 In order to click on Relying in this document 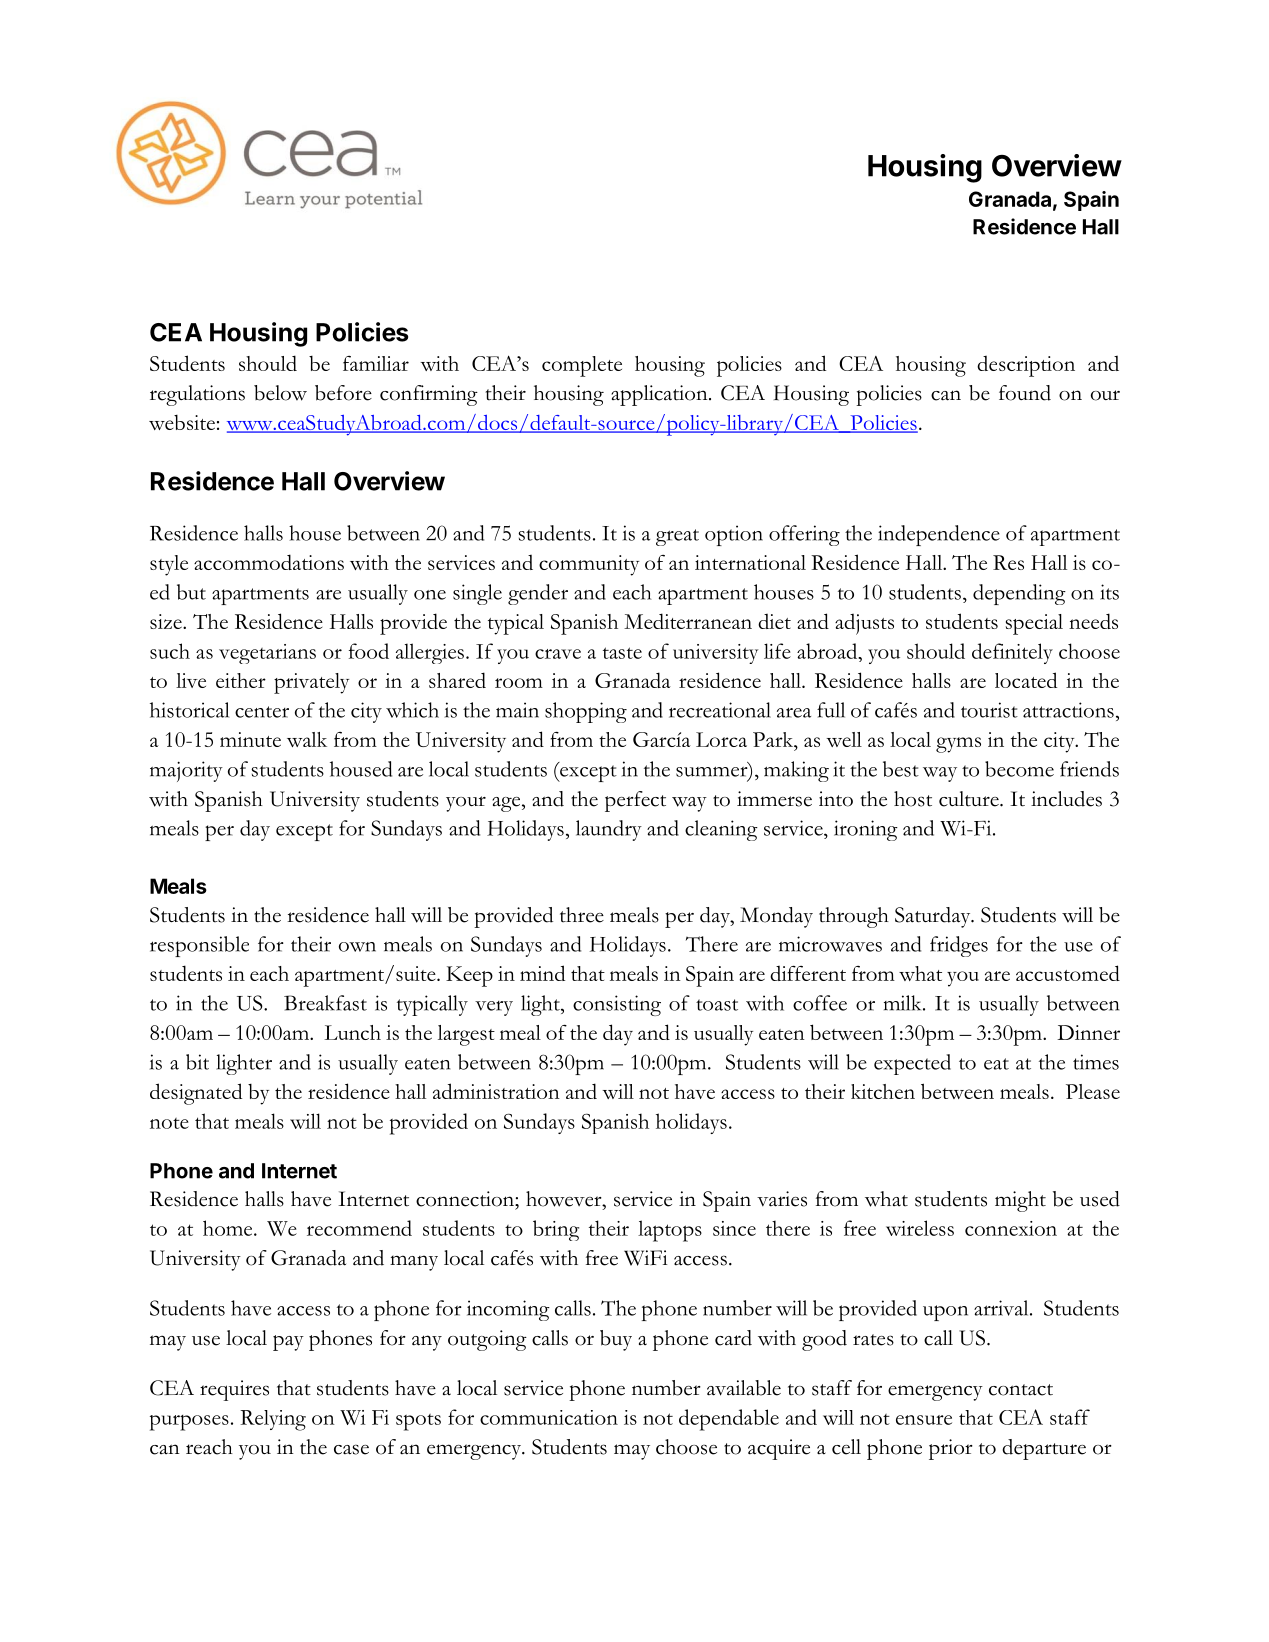, I will do `click(273, 1420)`.
